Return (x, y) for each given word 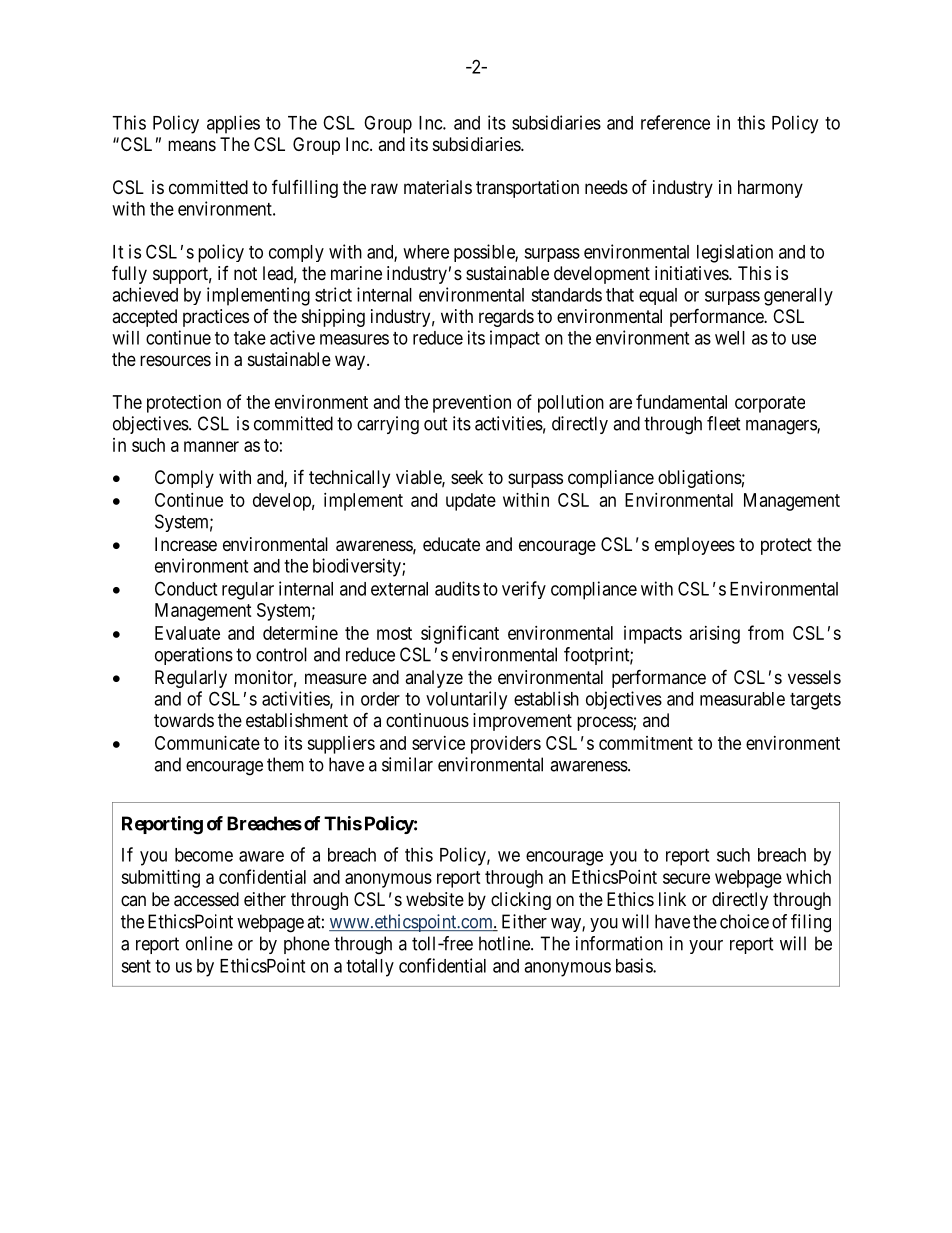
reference (675, 122)
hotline (505, 943)
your (706, 947)
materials (438, 187)
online (209, 943)
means (192, 145)
